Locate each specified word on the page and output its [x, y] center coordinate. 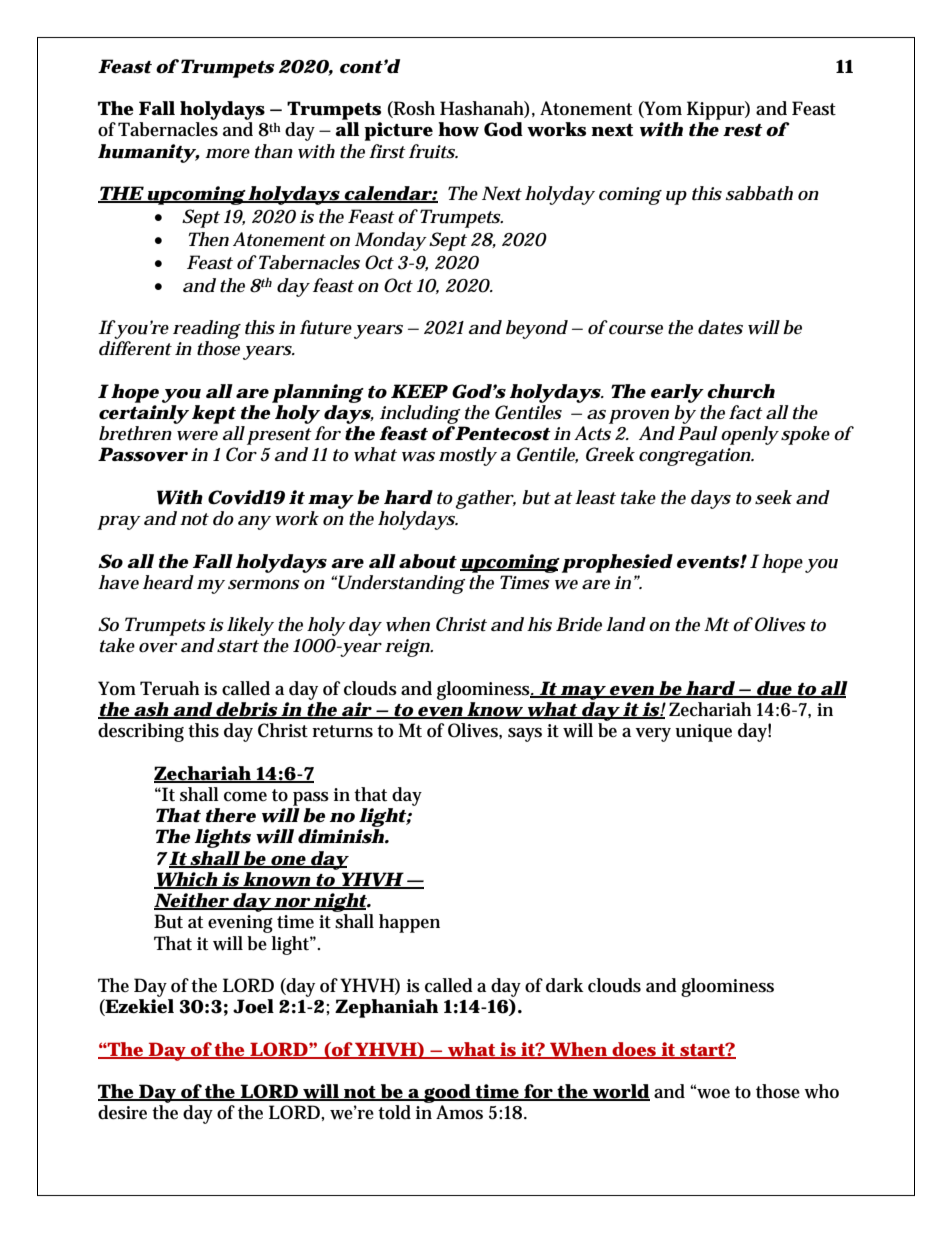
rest [743, 130]
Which [187, 880]
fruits [433, 151]
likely [251, 628]
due [774, 689]
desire [122, 1112]
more [227, 154]
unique [703, 733]
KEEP [419, 391]
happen [409, 923]
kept [214, 414]
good [448, 1093]
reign [409, 648]
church [741, 391]
